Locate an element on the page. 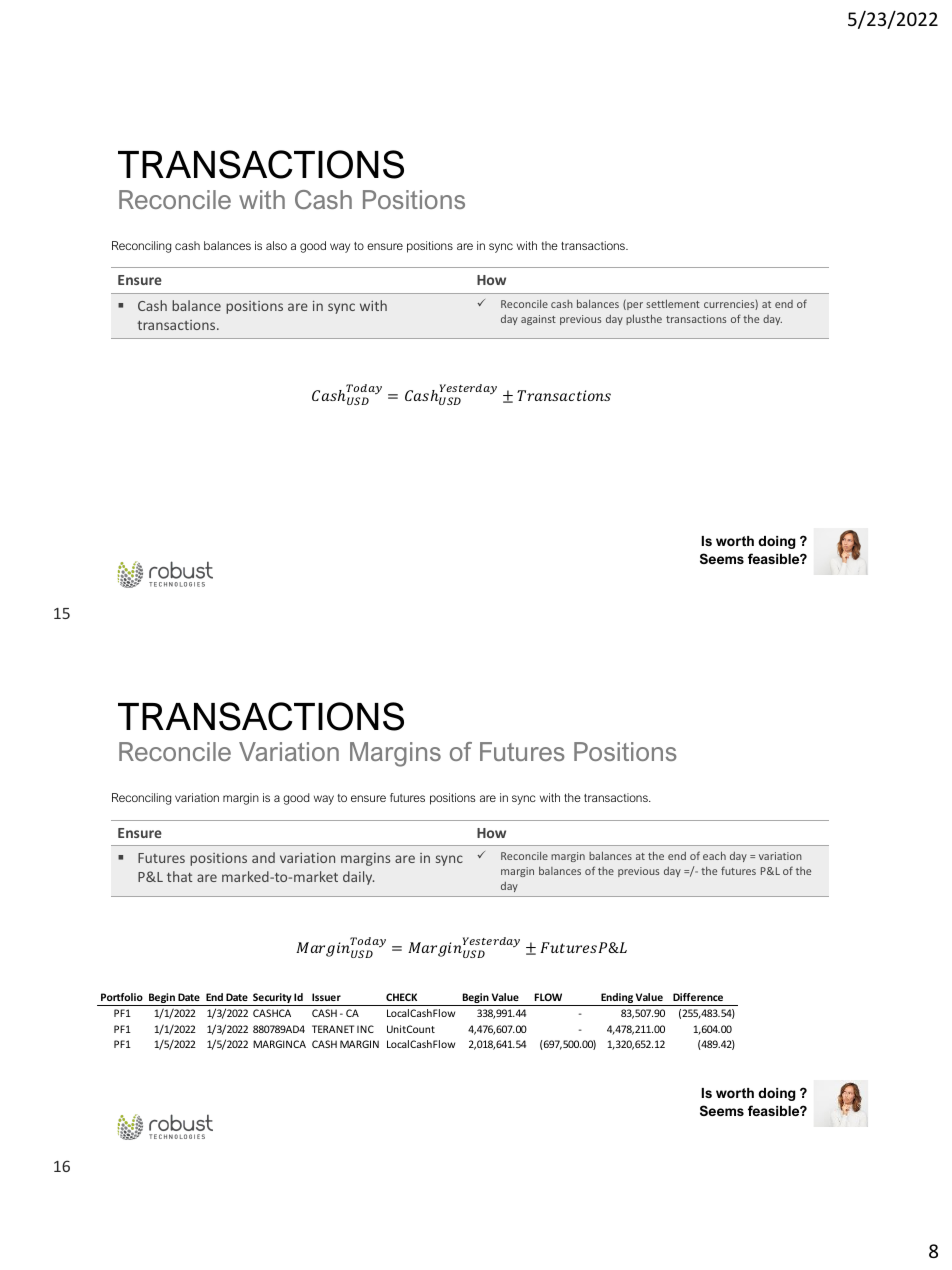 This page has height=1270, width=952. Ending is located at coordinates (617, 999).
